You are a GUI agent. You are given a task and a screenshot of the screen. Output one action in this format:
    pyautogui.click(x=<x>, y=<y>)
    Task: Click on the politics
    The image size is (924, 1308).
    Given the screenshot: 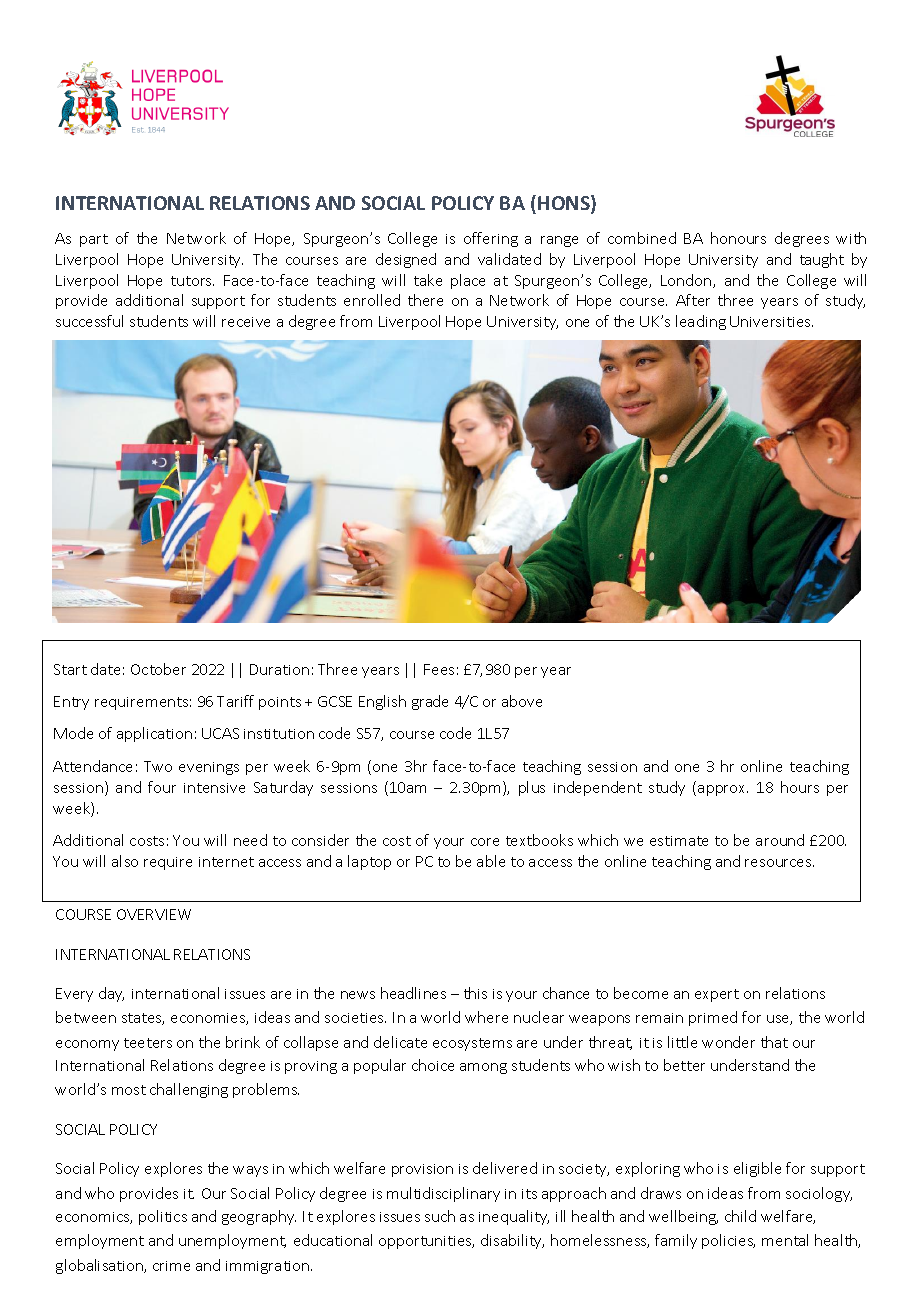 What is the action you would take?
    pyautogui.click(x=163, y=1217)
